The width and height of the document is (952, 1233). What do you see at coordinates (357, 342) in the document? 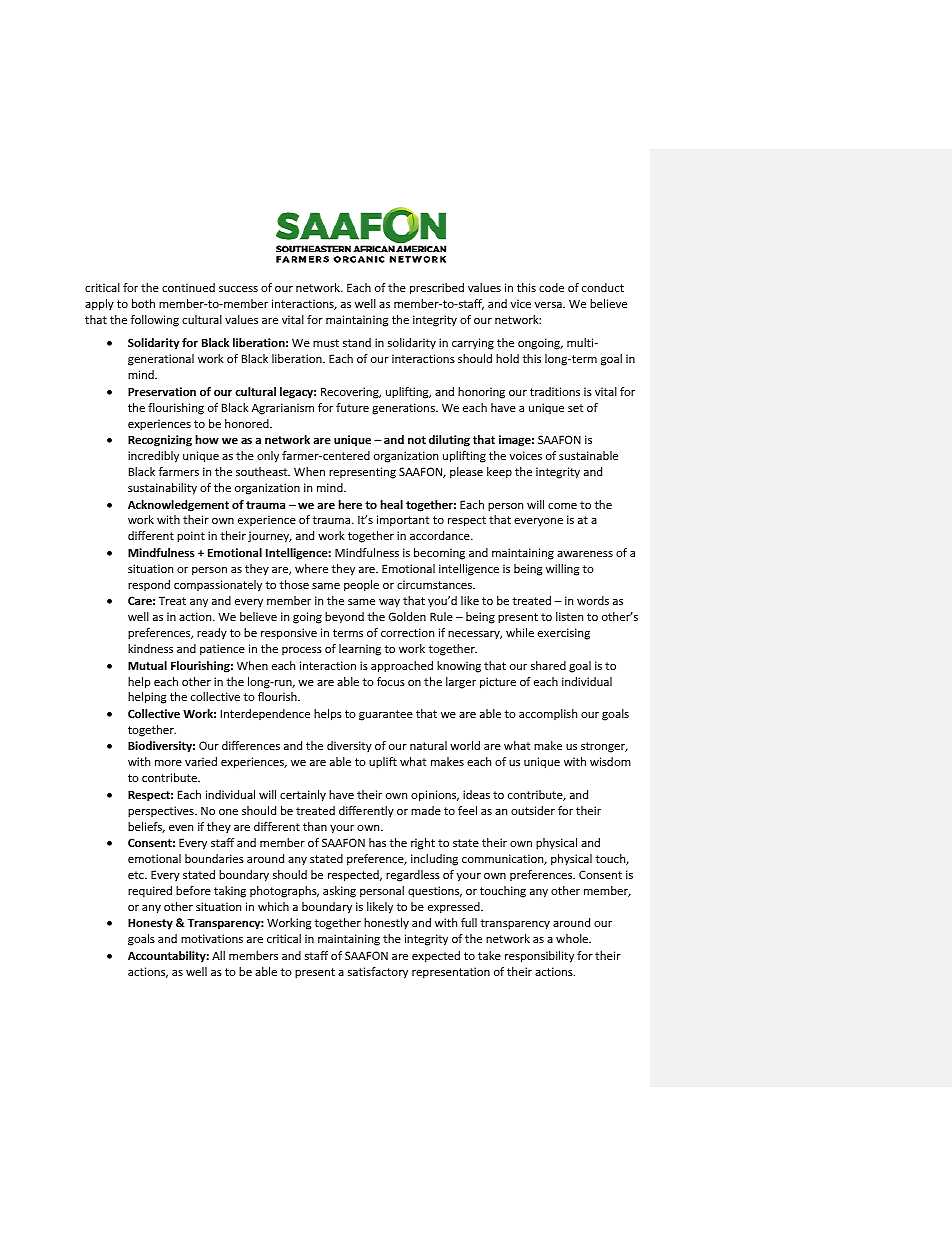
I see `stand` at bounding box center [357, 342].
